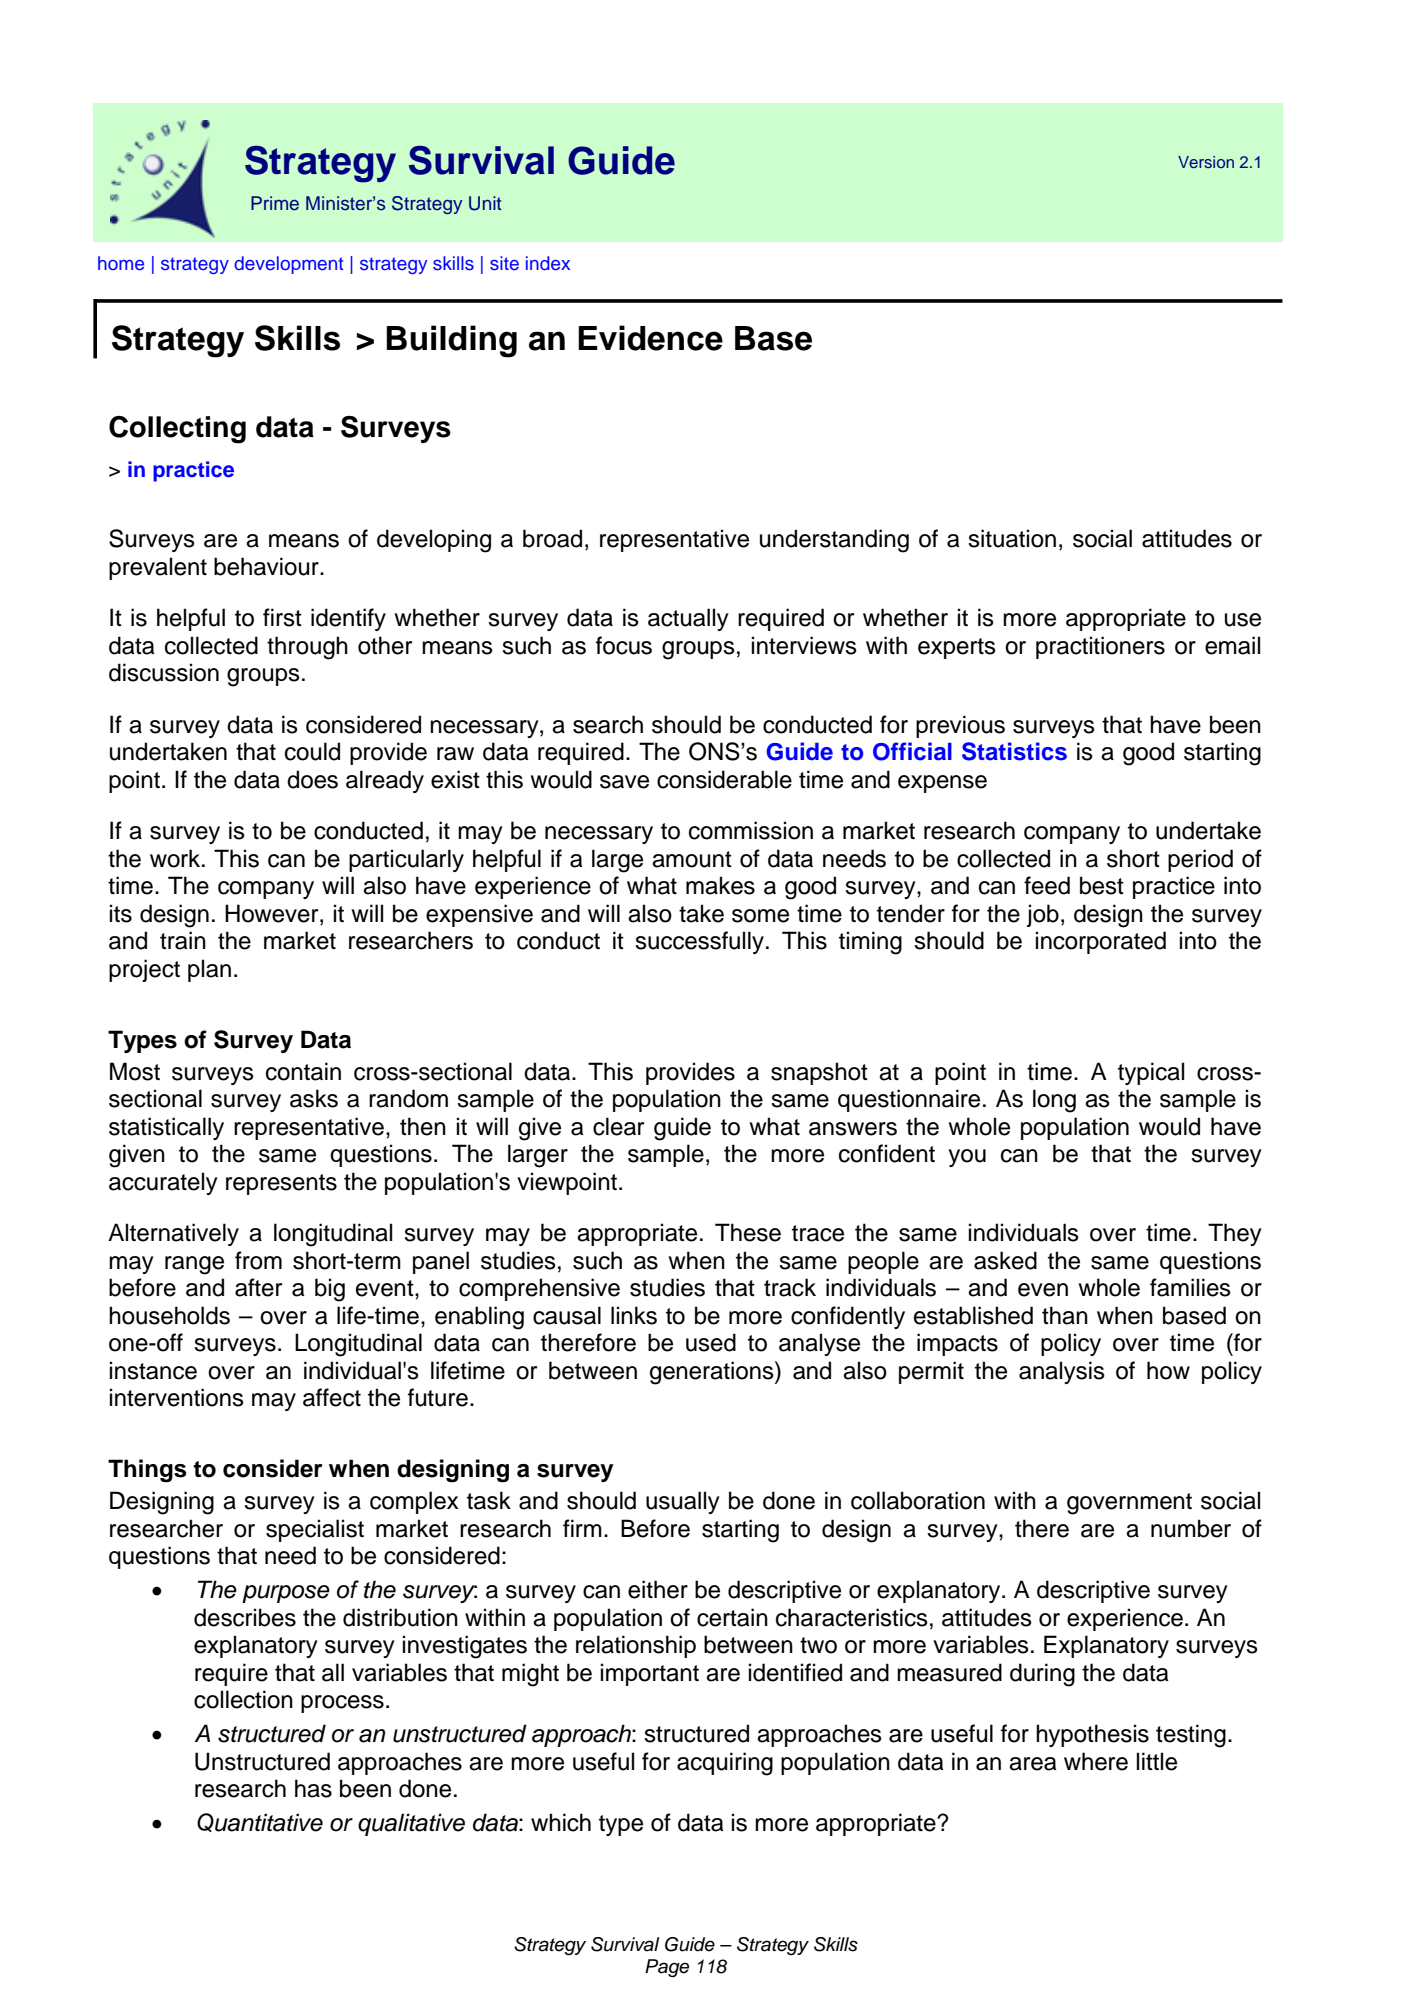  What do you see at coordinates (282, 617) in the screenshot?
I see `first` at bounding box center [282, 617].
